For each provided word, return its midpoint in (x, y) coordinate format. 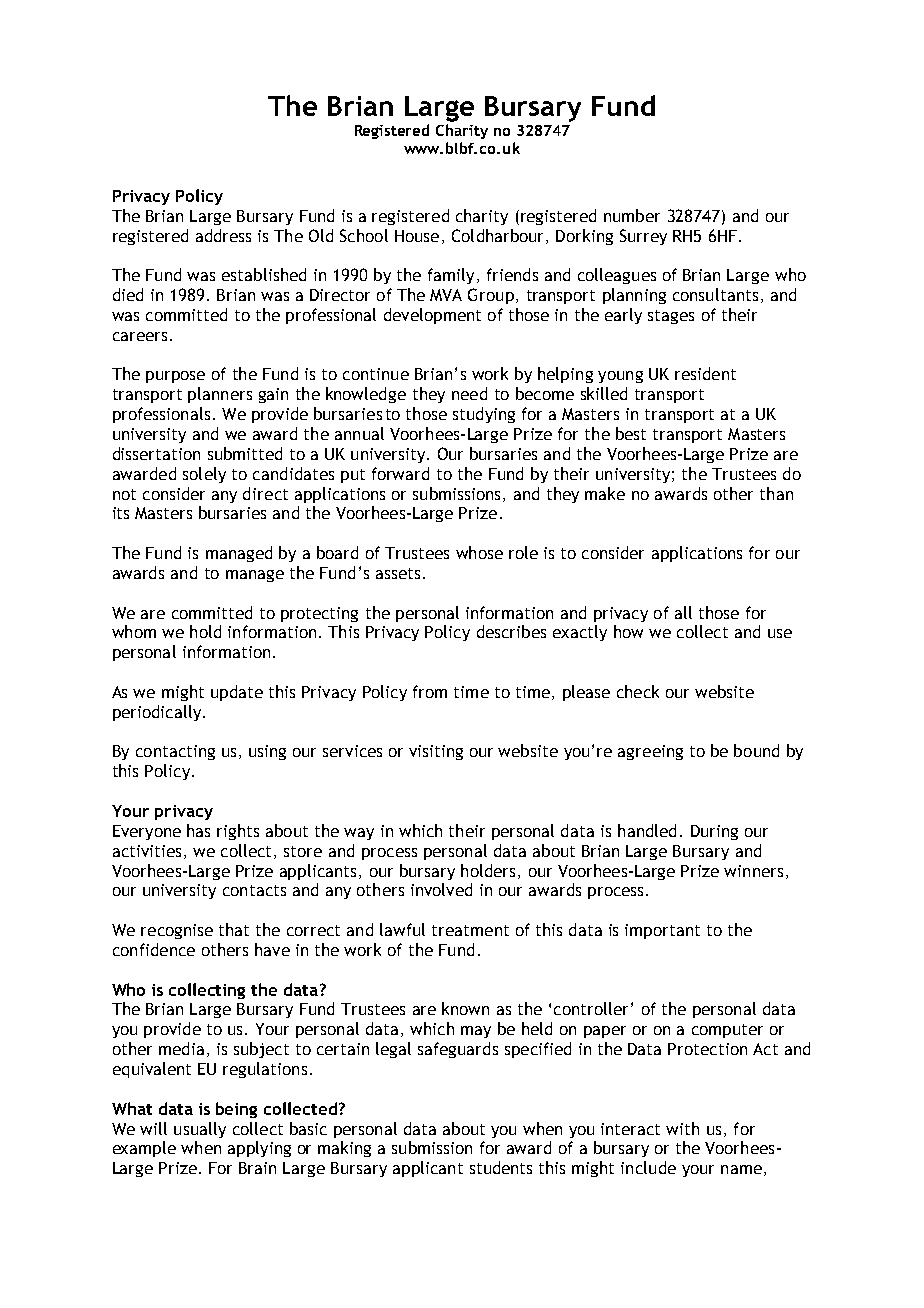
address (223, 235)
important (662, 931)
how (628, 631)
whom (134, 631)
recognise (177, 931)
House (417, 236)
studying (484, 415)
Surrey (643, 237)
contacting (175, 752)
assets (398, 573)
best (631, 433)
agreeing (650, 752)
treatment (470, 930)
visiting (436, 752)
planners (220, 395)
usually (200, 1130)
